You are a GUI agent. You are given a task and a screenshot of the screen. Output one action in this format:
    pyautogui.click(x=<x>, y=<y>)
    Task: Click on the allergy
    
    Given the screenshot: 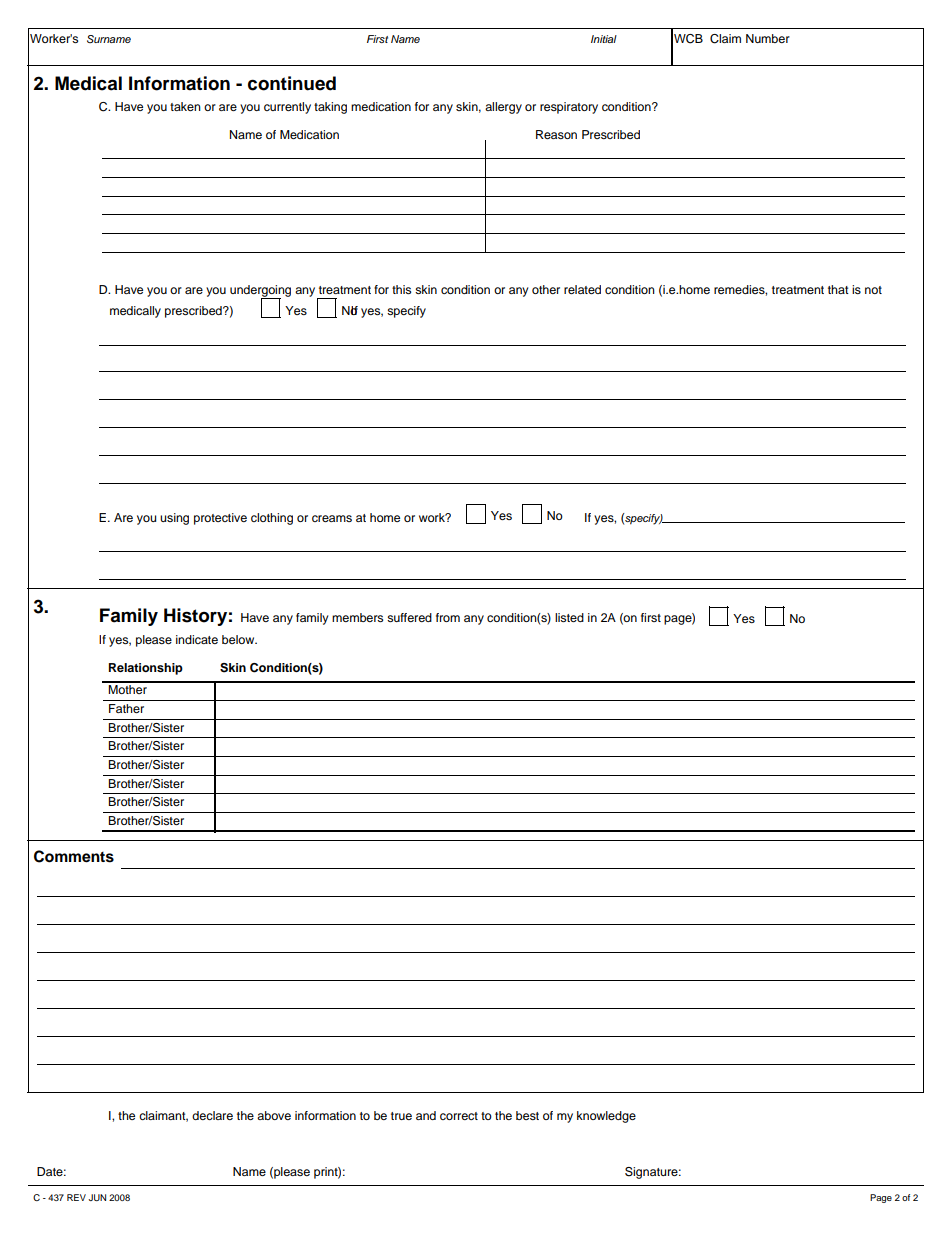 What is the action you would take?
    pyautogui.click(x=503, y=108)
